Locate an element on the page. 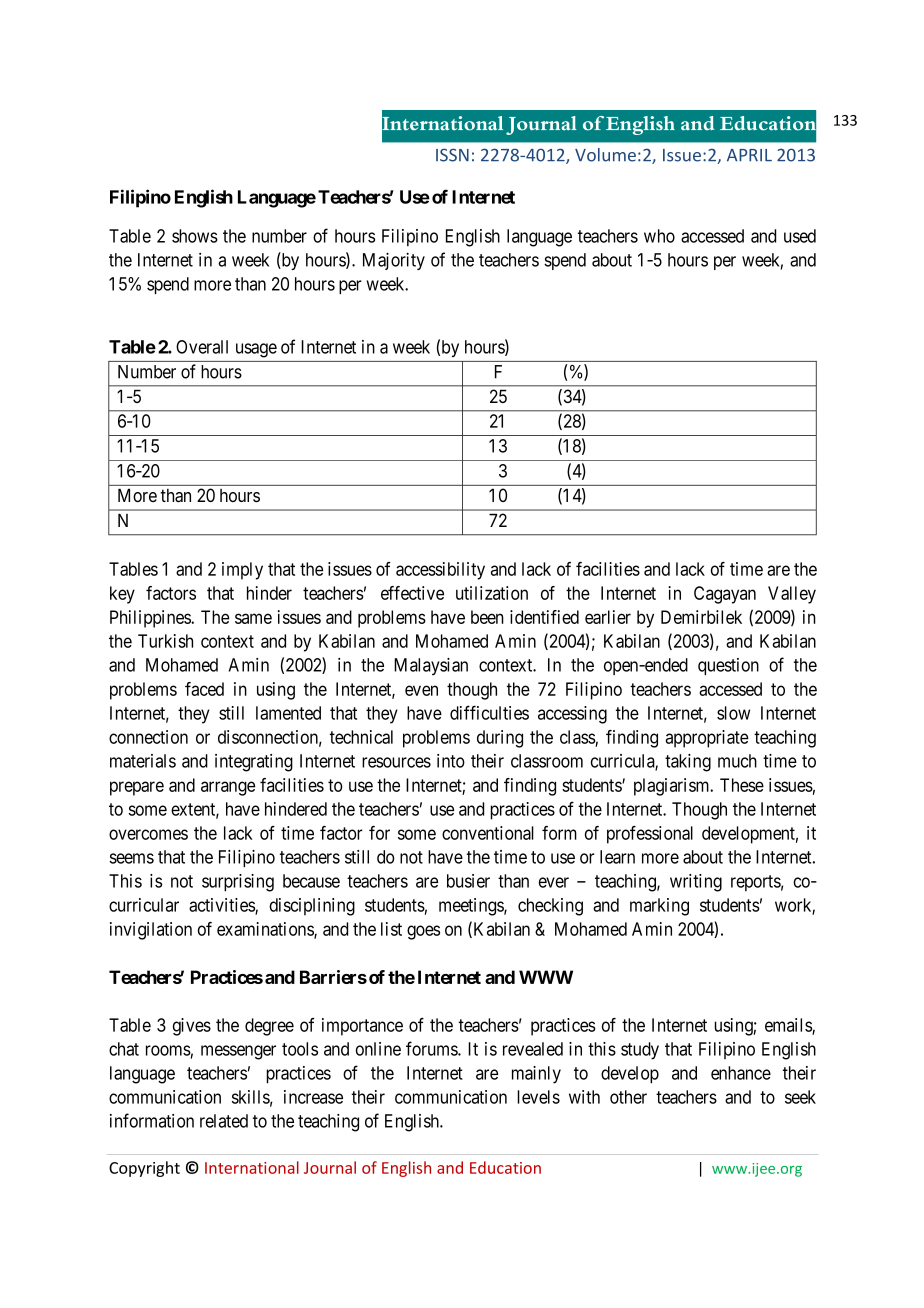 This page has height=1308, width=924. enhance is located at coordinates (741, 1073).
